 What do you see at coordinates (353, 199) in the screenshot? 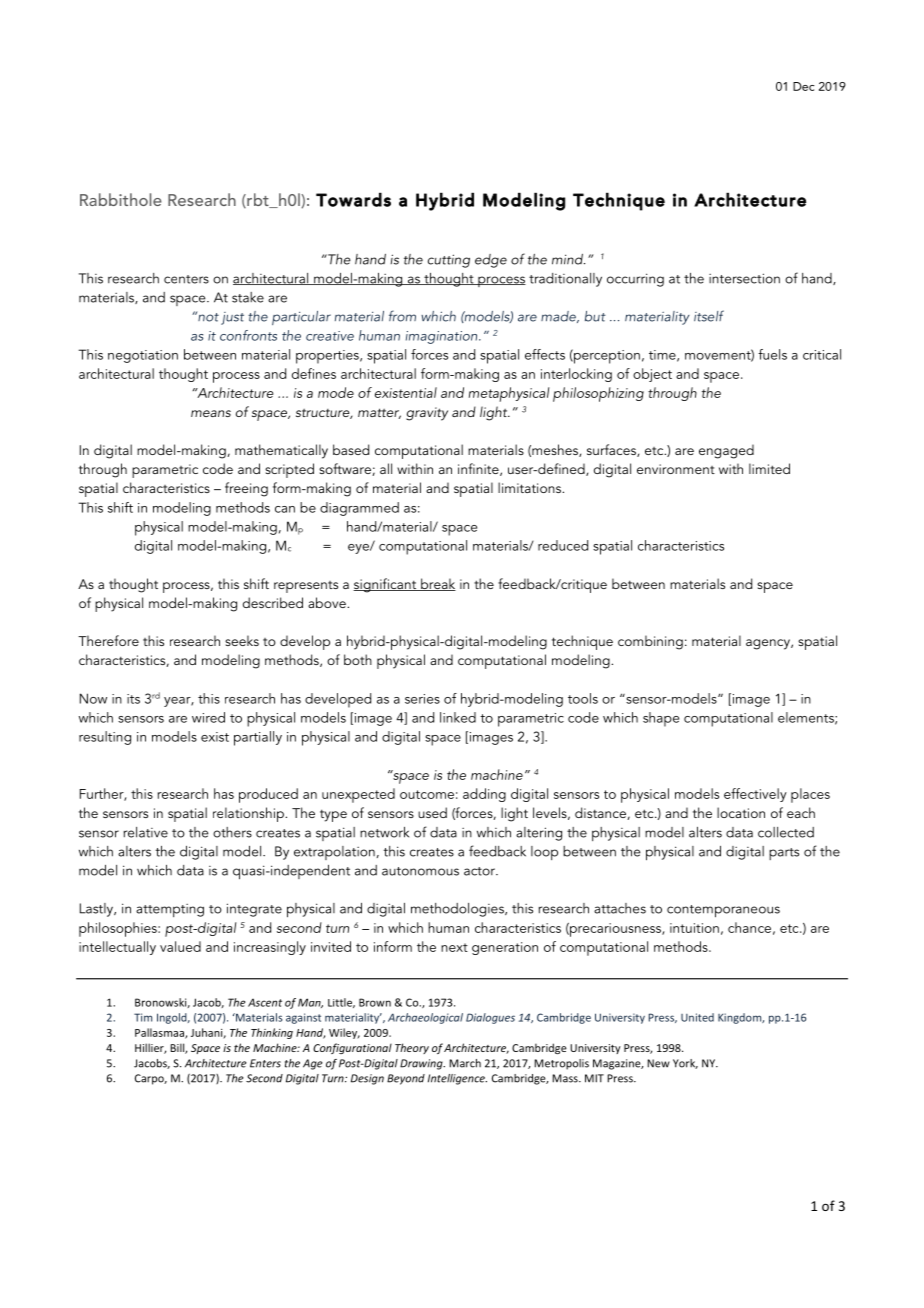
I see `Towards` at bounding box center [353, 199].
